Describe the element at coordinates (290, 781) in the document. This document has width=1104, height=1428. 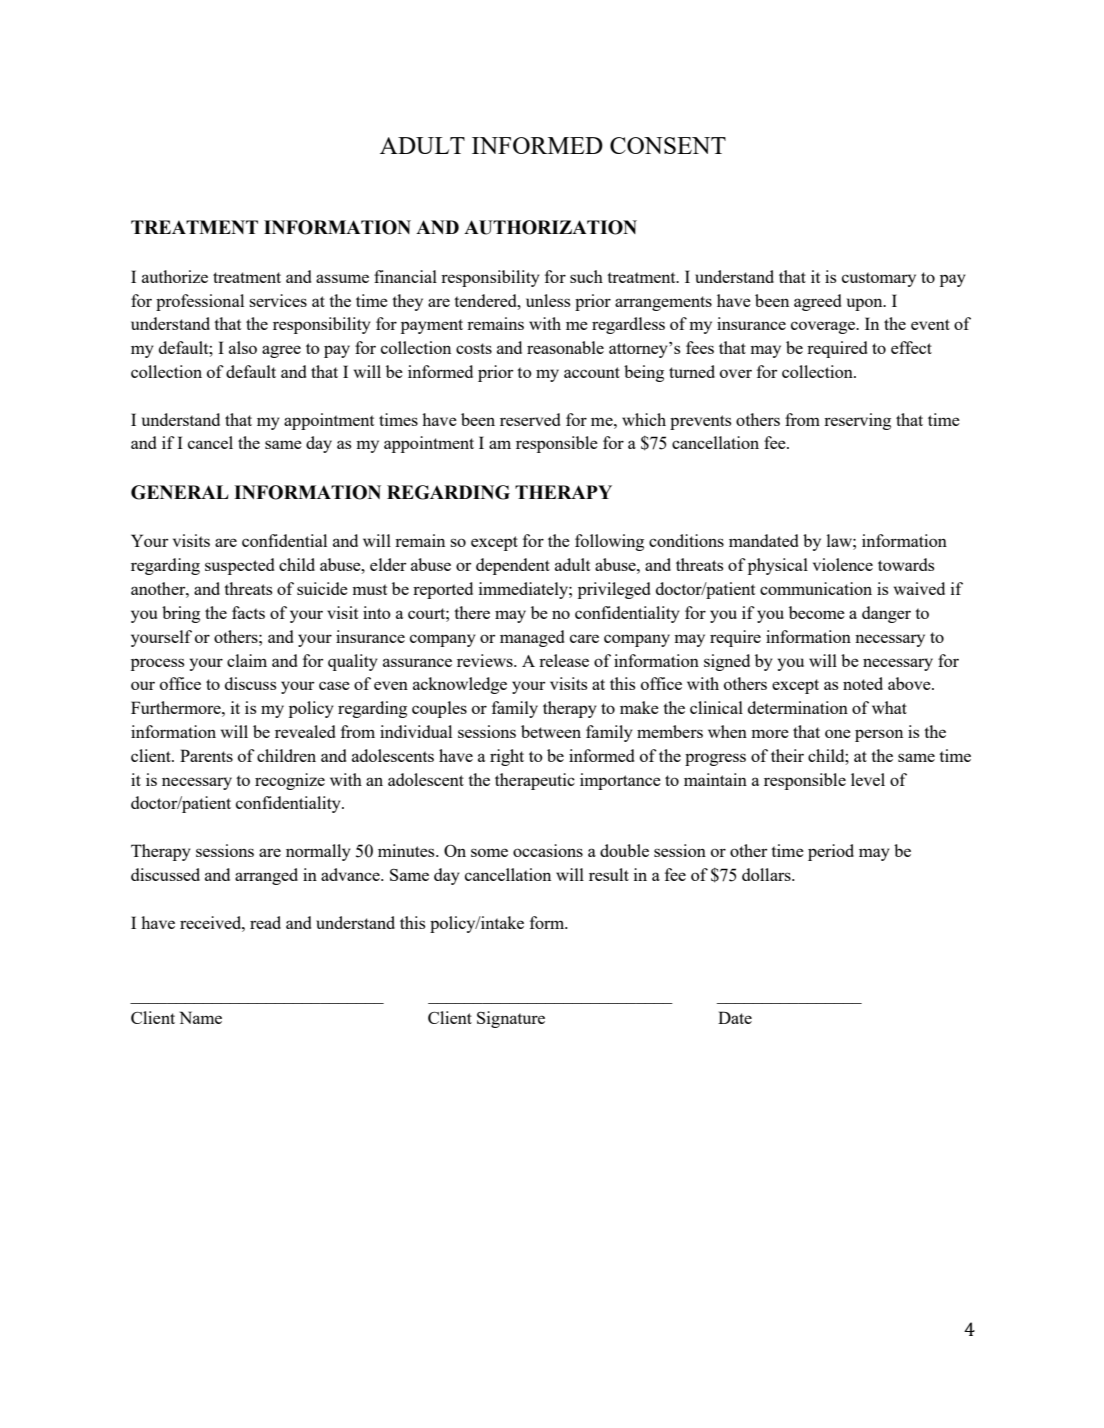
I see `recognize` at that location.
